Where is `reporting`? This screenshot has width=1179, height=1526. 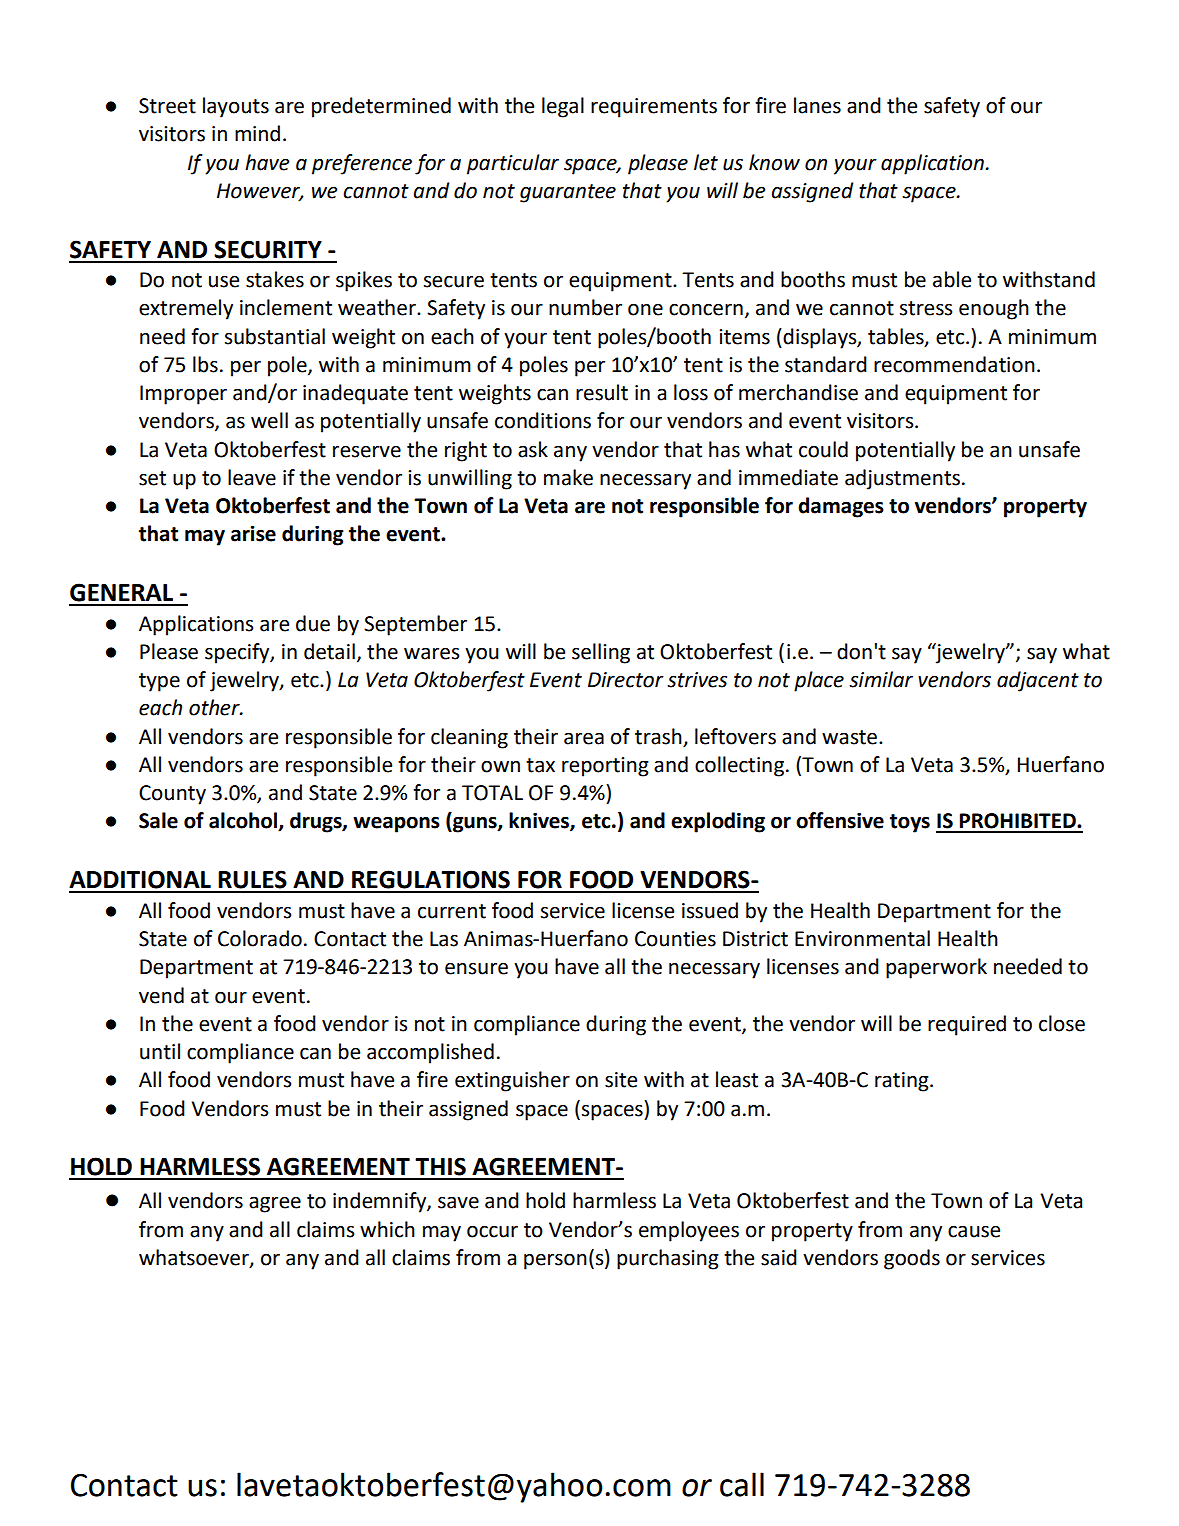 reporting is located at coordinates (605, 767).
